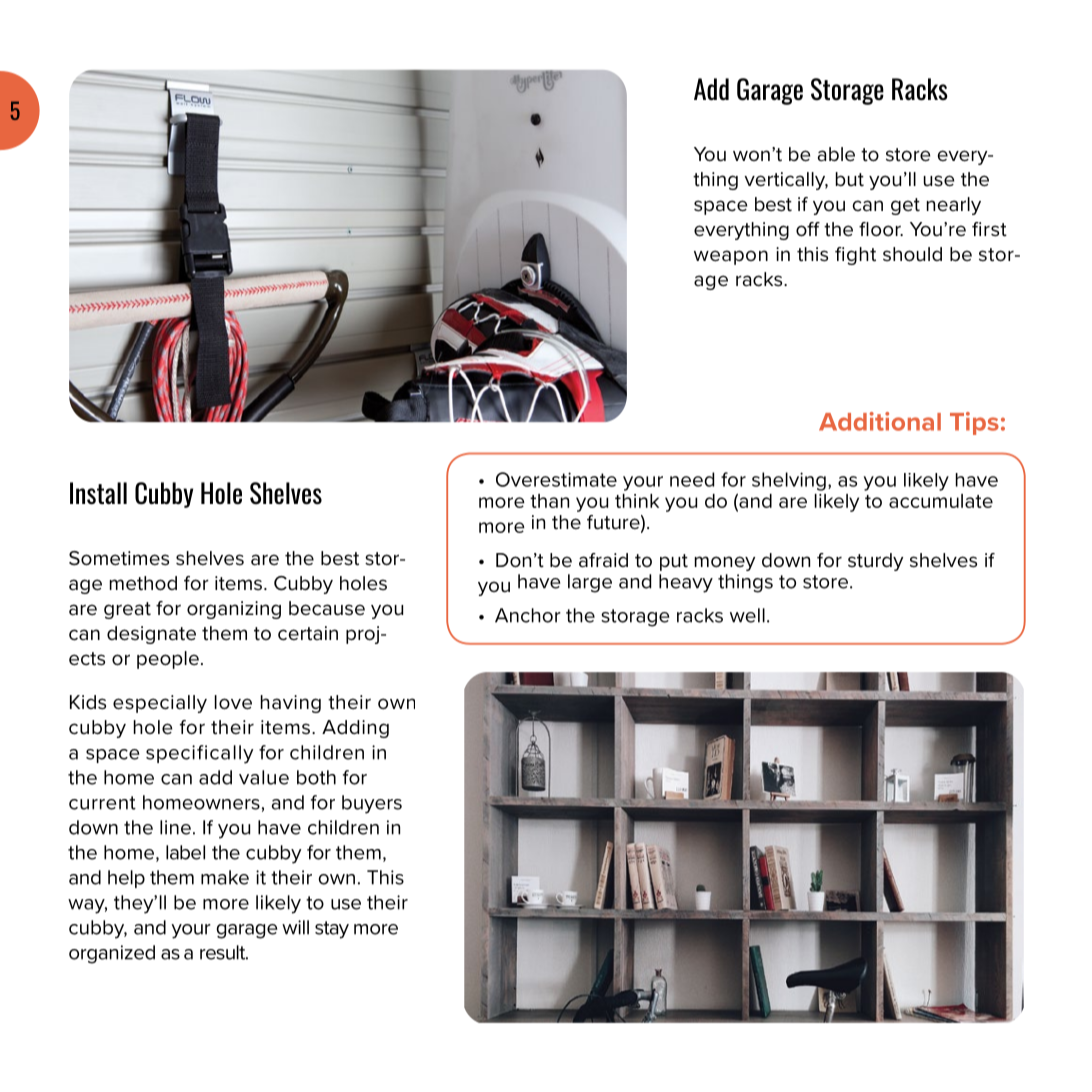 Image resolution: width=1092 pixels, height=1092 pixels. I want to click on but, so click(850, 179).
